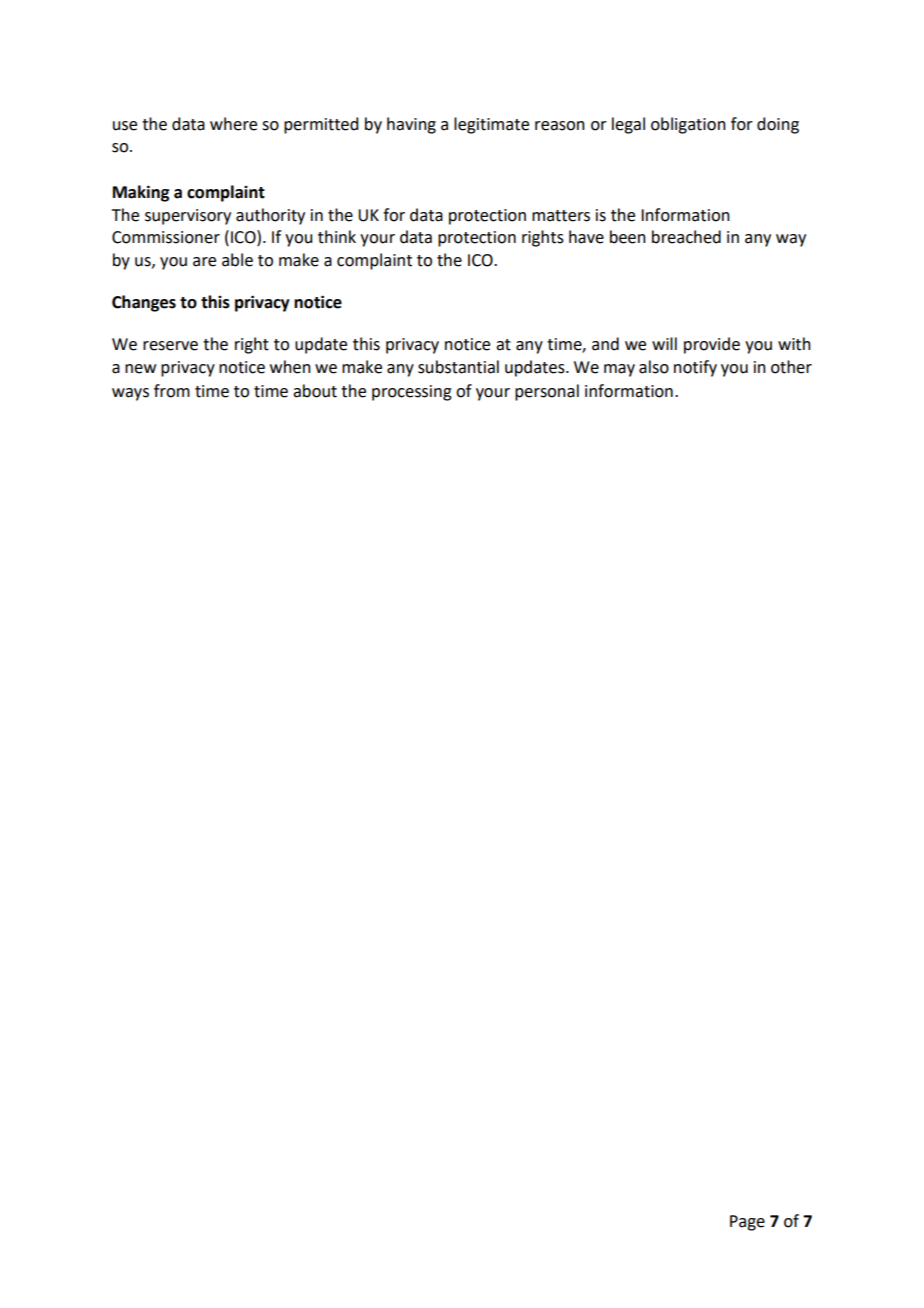 This page has width=924, height=1308. Describe the element at coordinates (172, 391) in the page. I see `from` at that location.
